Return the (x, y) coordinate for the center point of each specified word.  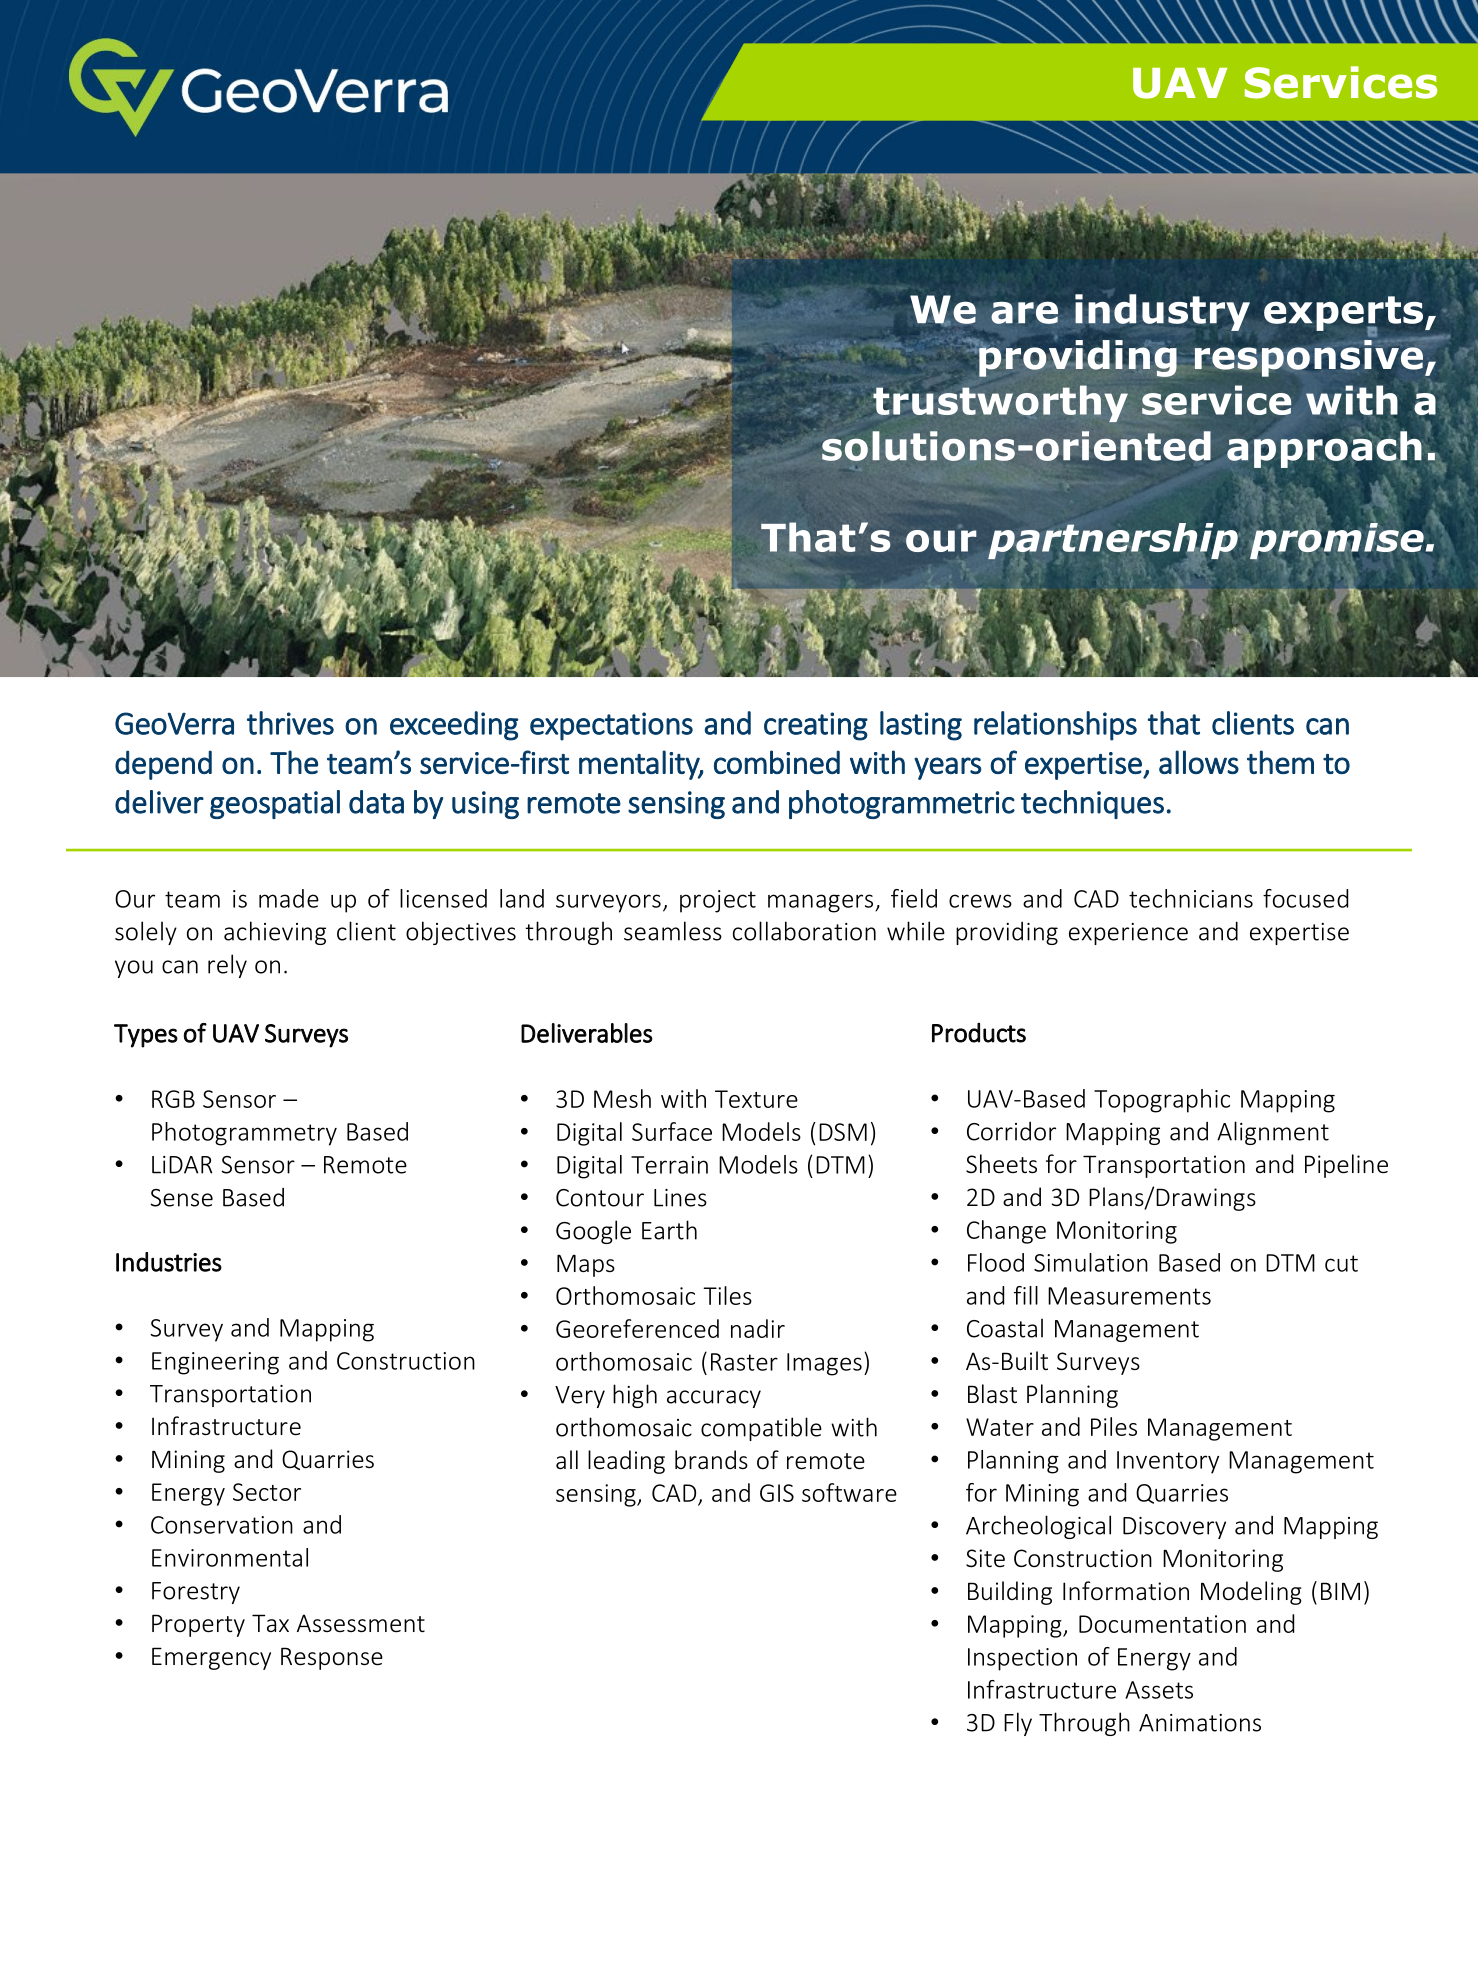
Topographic (1162, 1101)
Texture (756, 1099)
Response (332, 1658)
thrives (290, 723)
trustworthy (1000, 403)
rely (227, 966)
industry (1162, 312)
